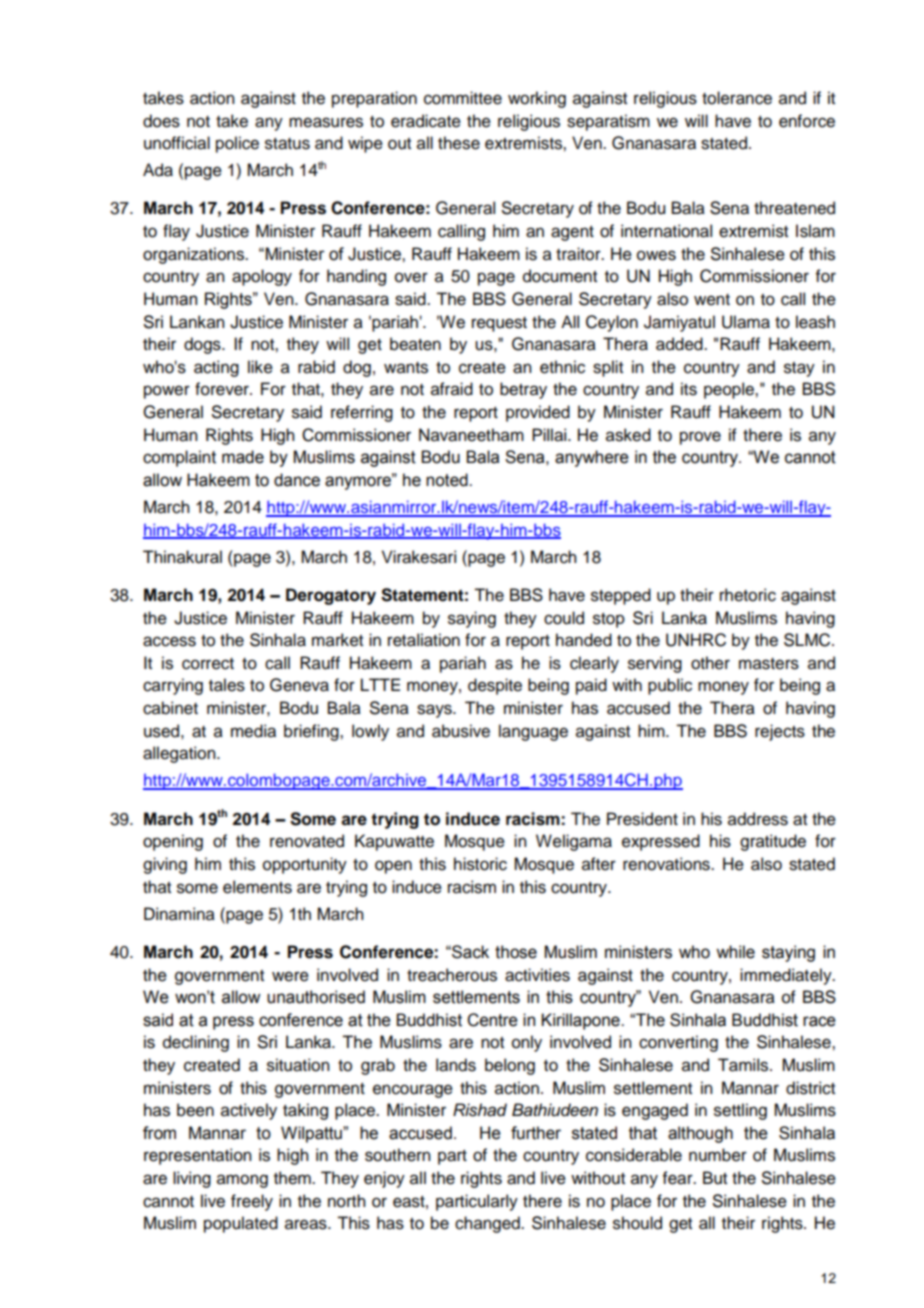 The height and width of the screenshot is (1308, 924). Describe the element at coordinates (735, 952) in the screenshot. I see `while` at that location.
